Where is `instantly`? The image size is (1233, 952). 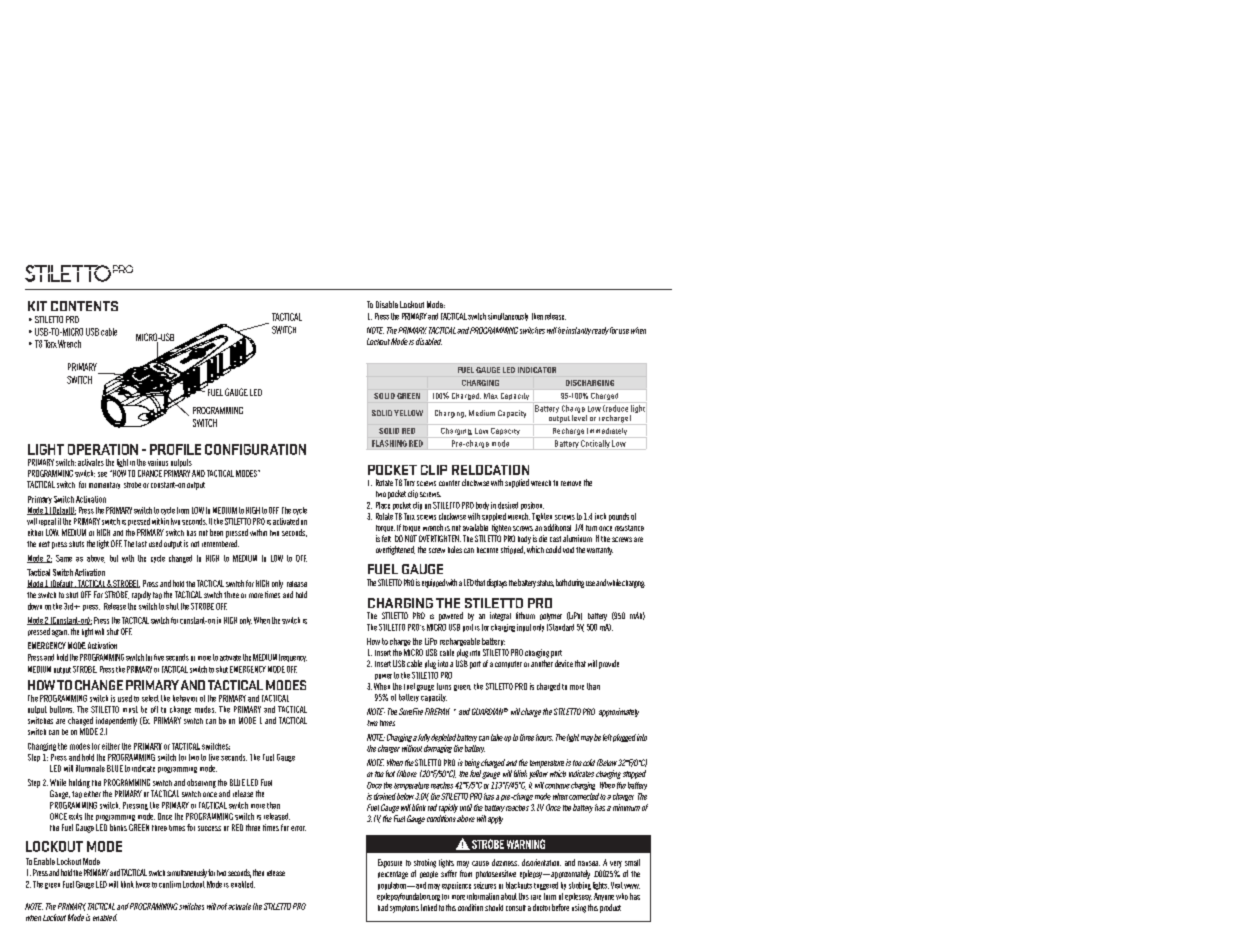
instantly is located at coordinates (578, 331).
